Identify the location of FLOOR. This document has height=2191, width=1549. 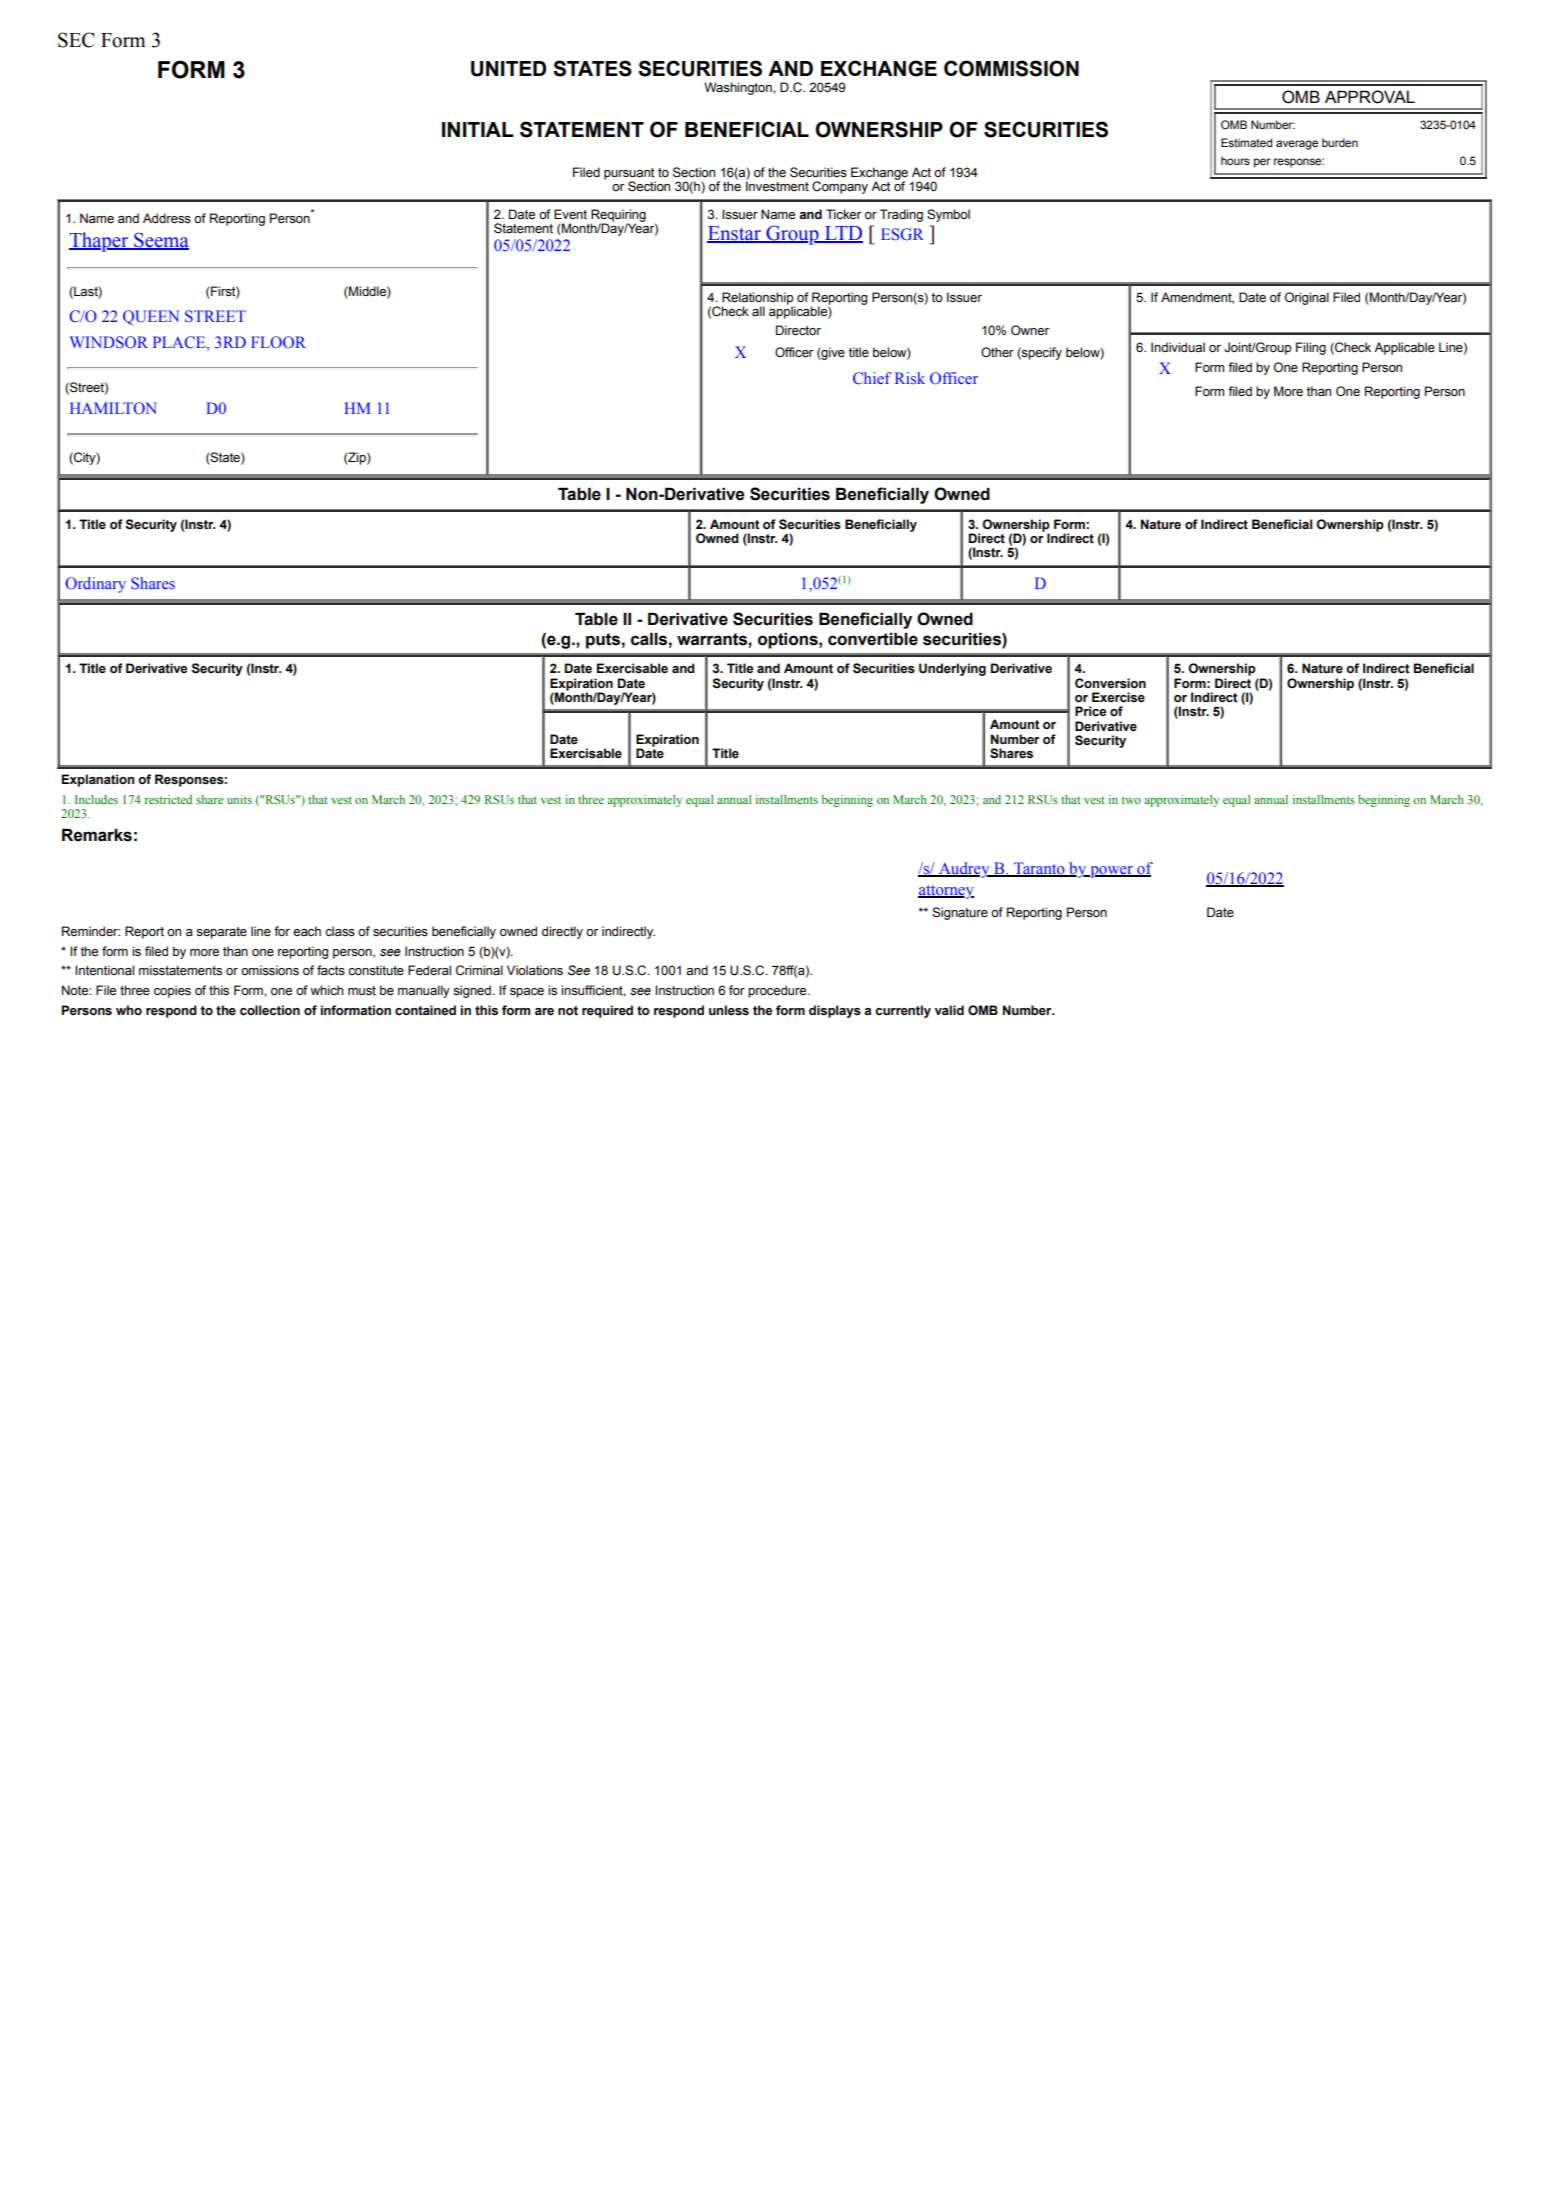
(278, 342).
